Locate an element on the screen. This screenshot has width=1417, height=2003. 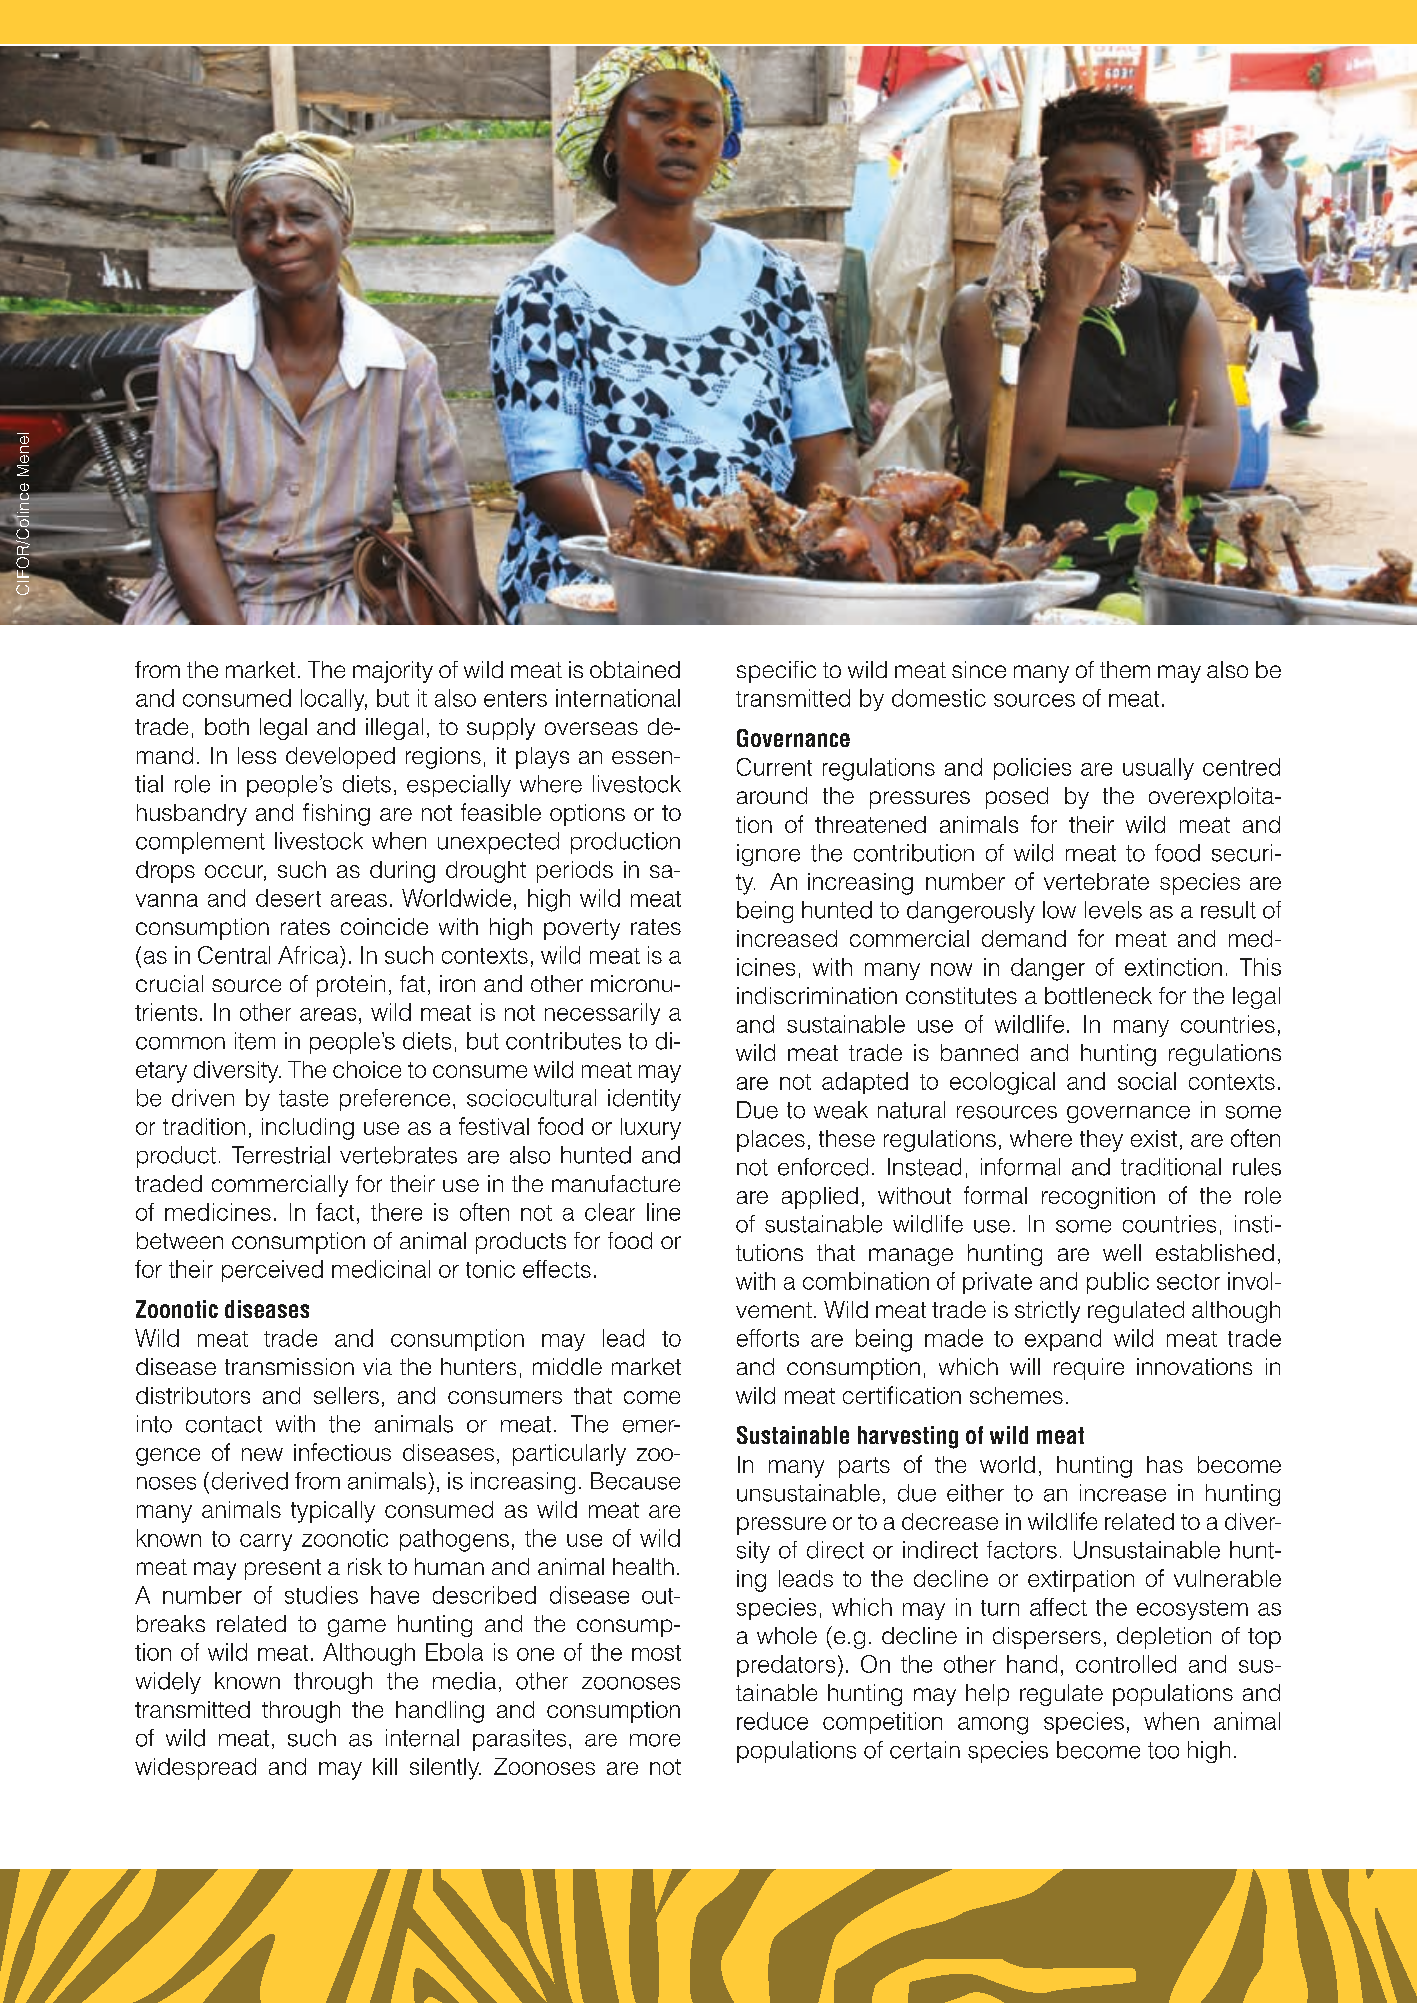
specific is located at coordinates (776, 672).
